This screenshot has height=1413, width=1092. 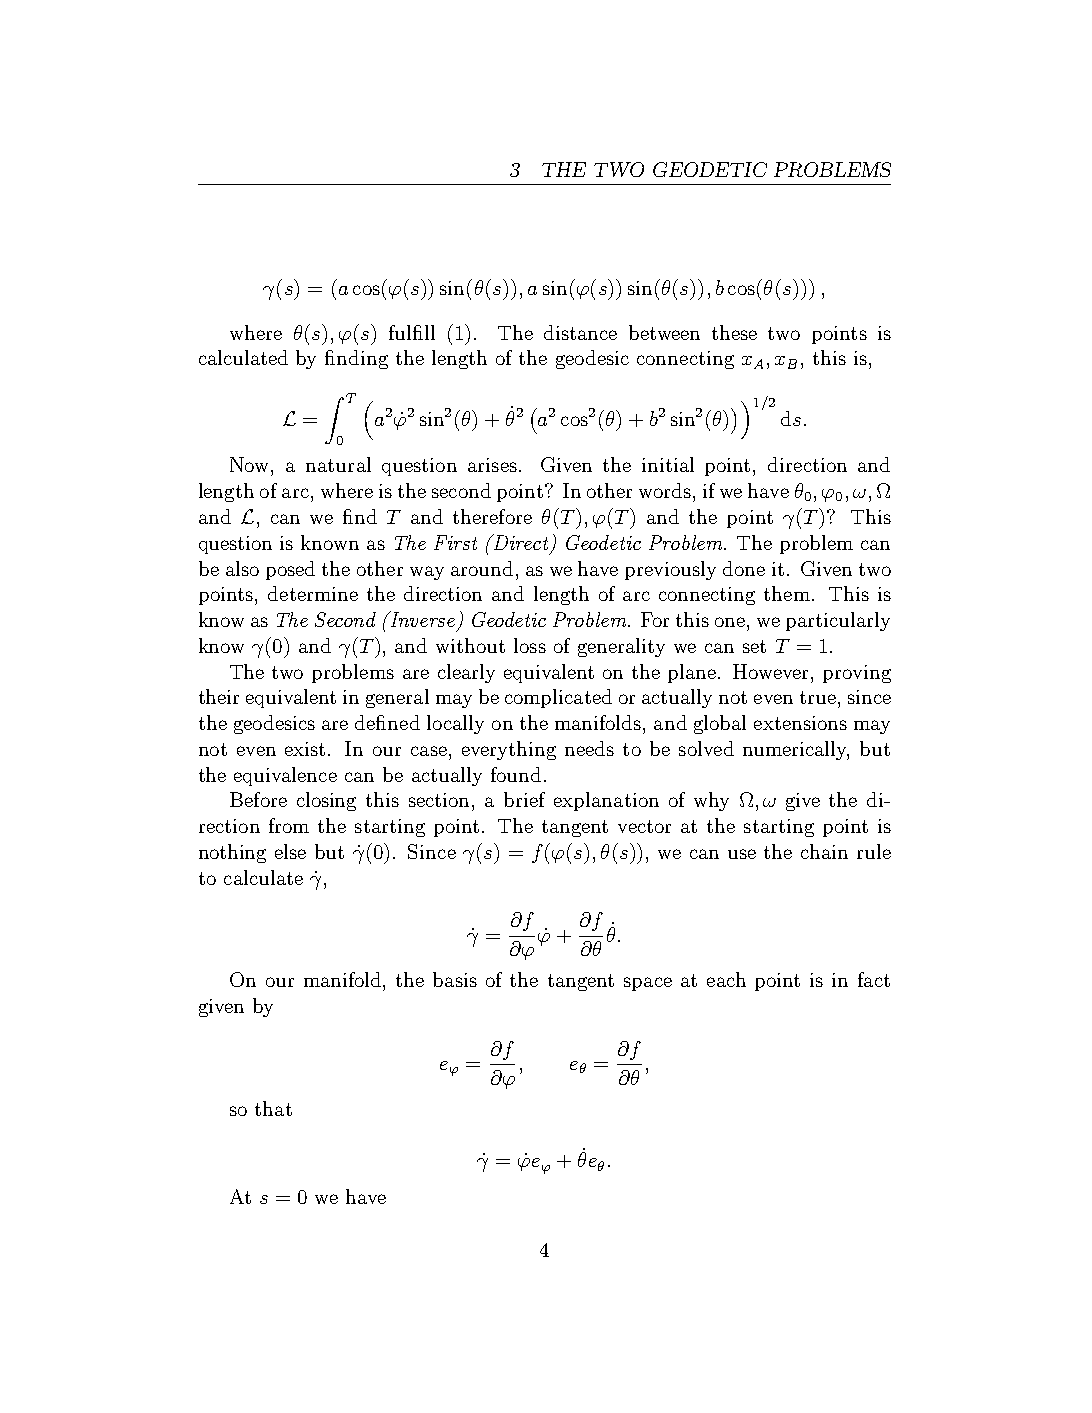 I want to click on complicated, so click(x=558, y=698).
